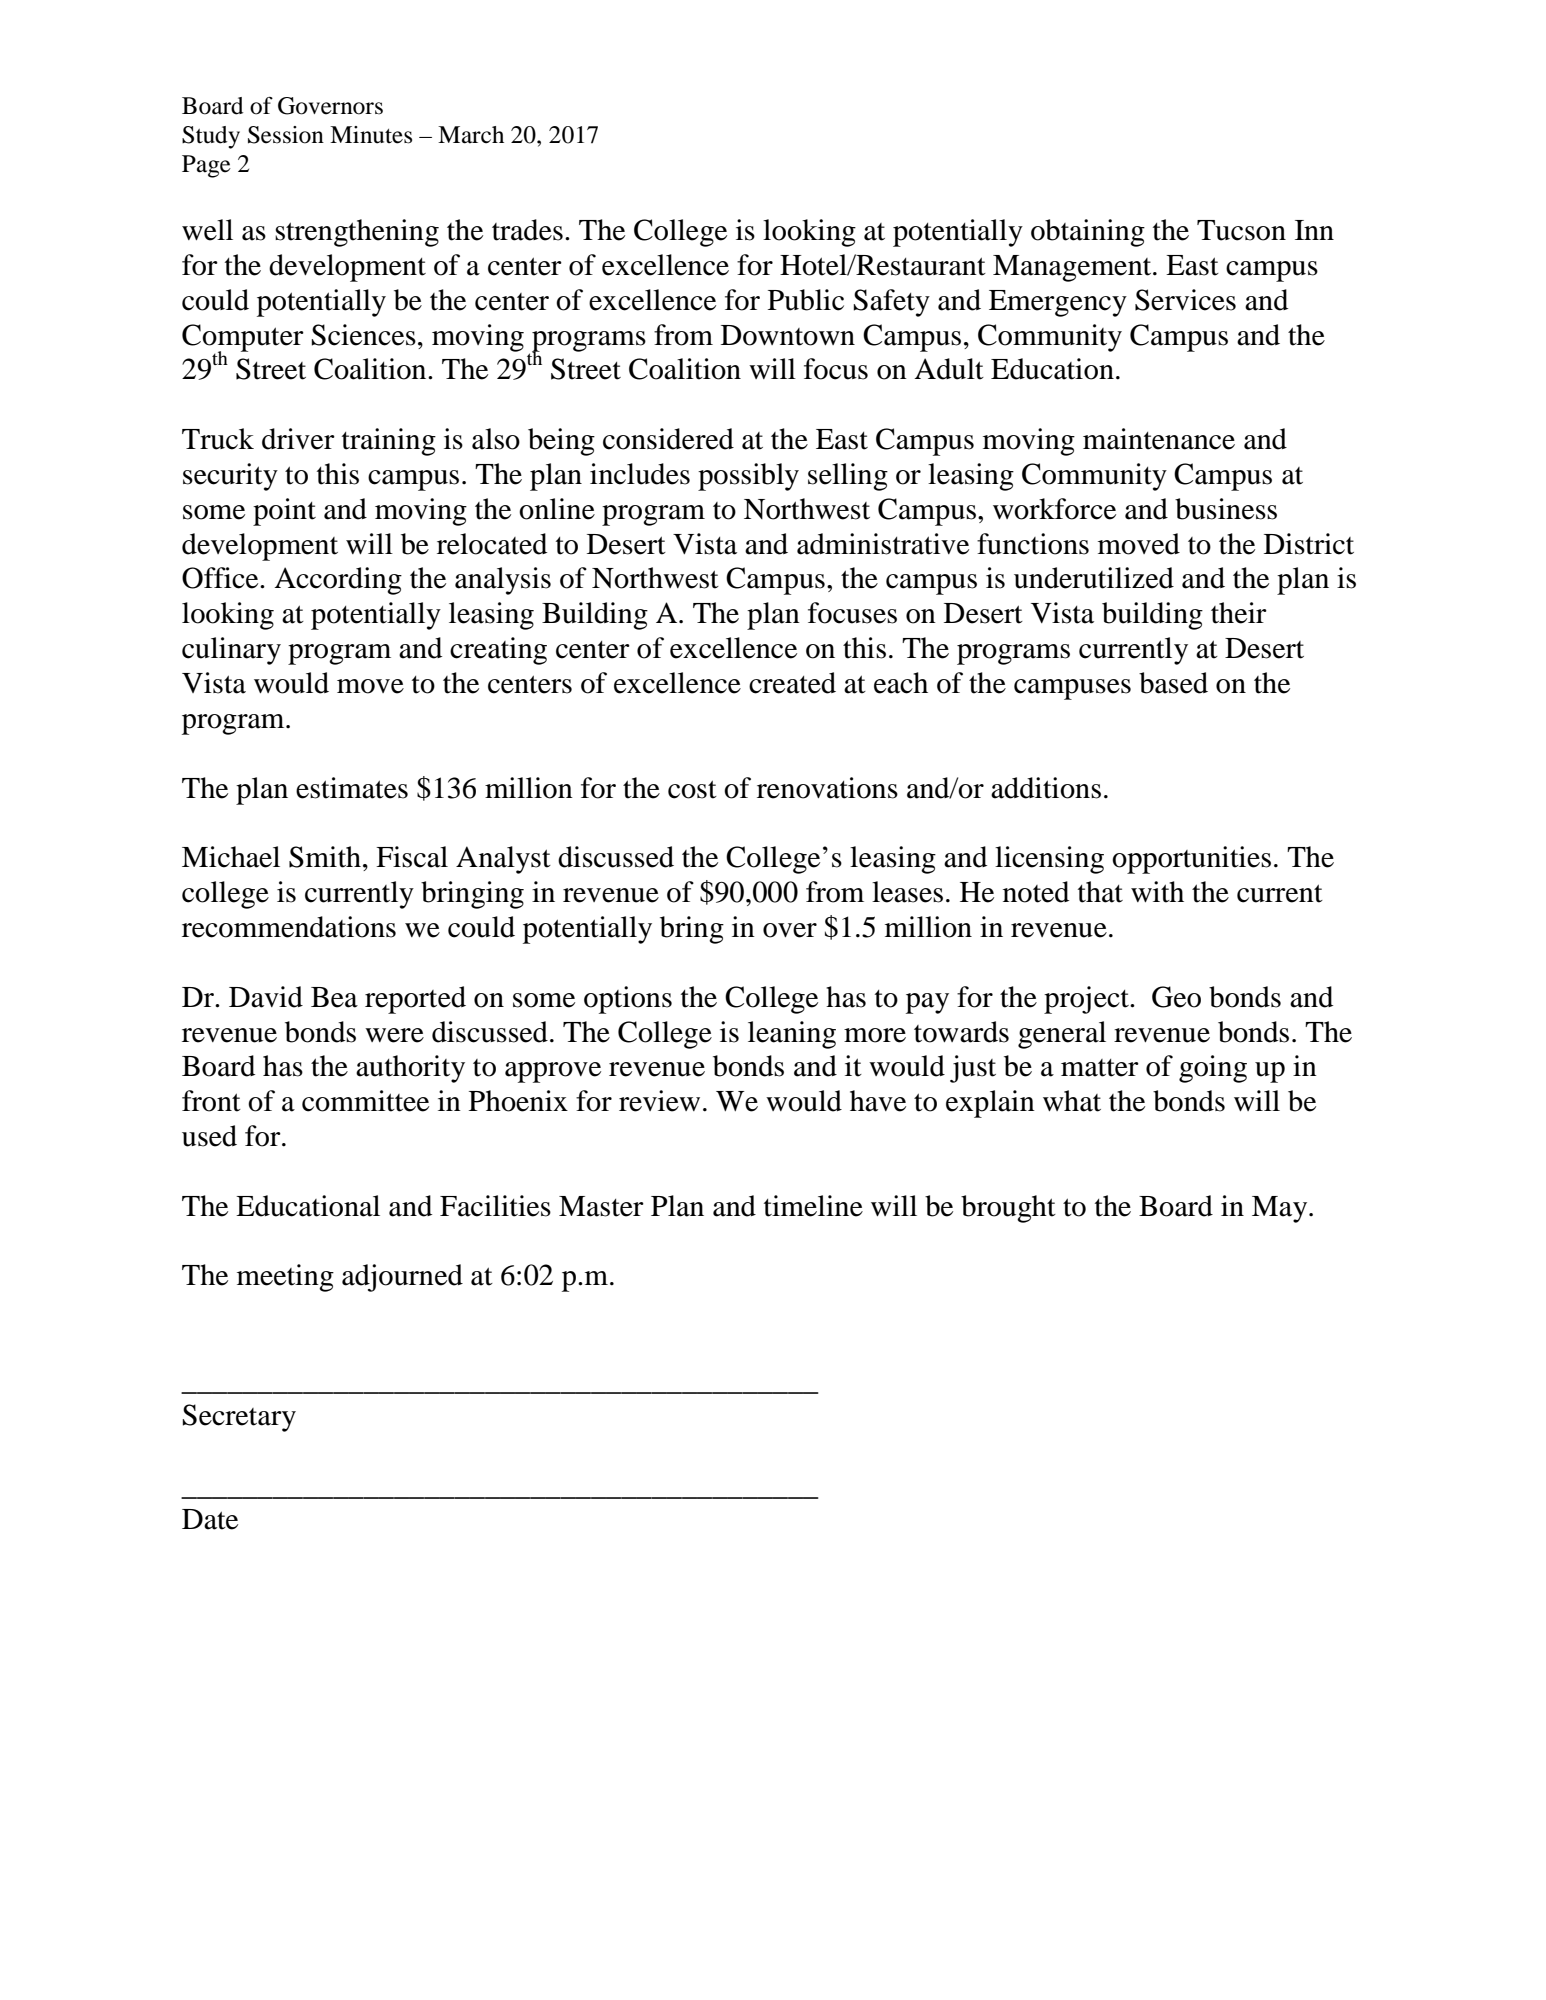 This screenshot has height=2000, width=1546. I want to click on Secretary, so click(239, 1418).
